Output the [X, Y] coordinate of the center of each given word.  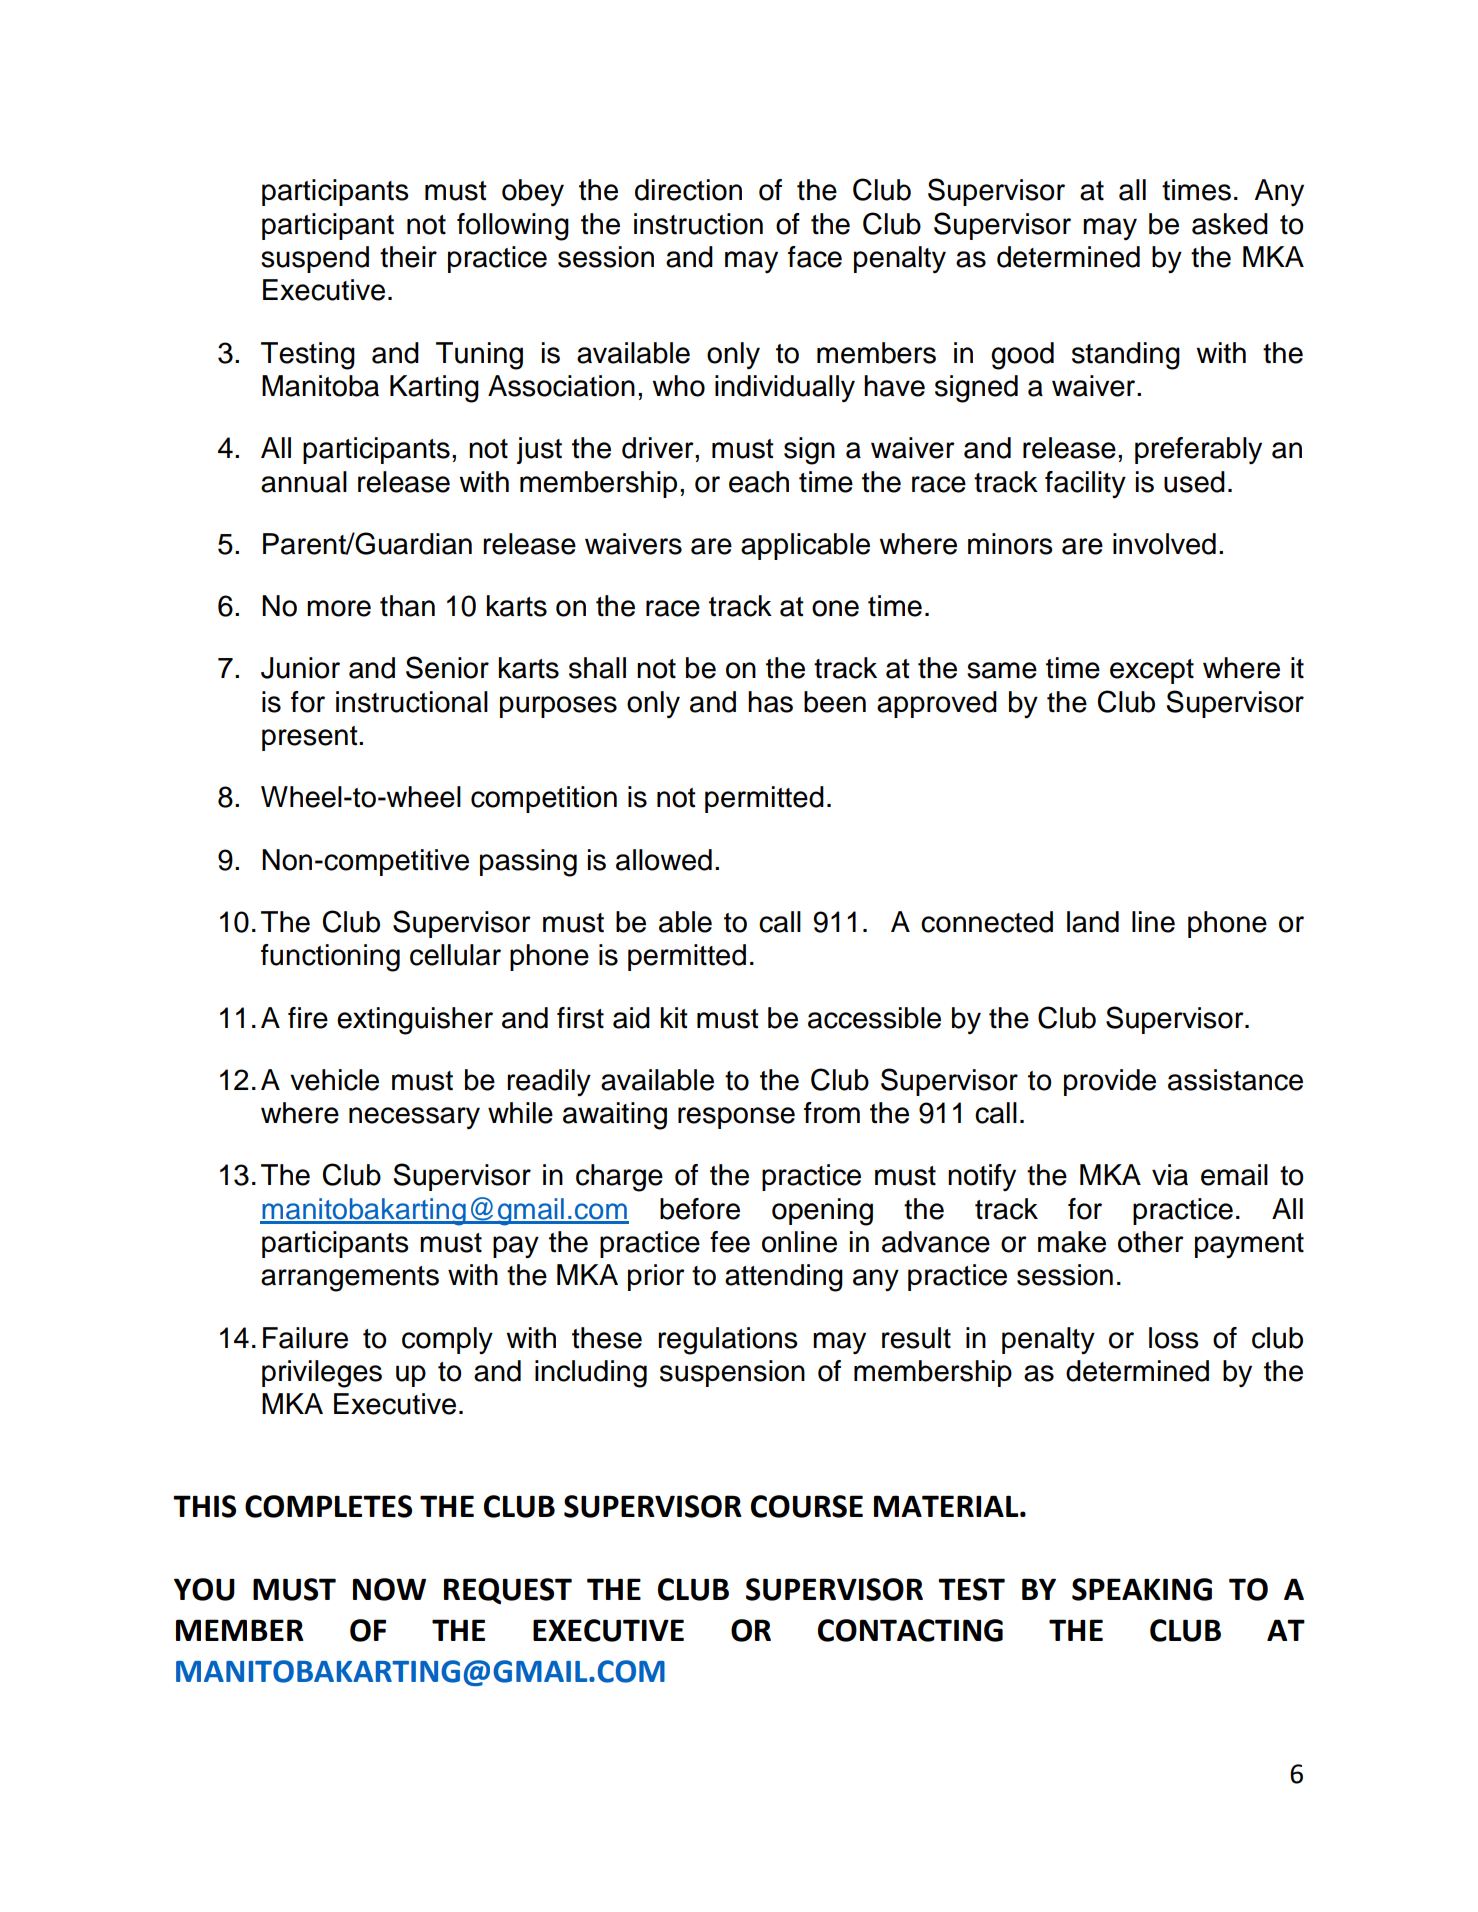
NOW [389, 1589]
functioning [330, 958]
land [1093, 922]
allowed [664, 860]
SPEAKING [1142, 1589]
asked [1230, 224]
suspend [315, 259]
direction [688, 190]
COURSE [807, 1506]
